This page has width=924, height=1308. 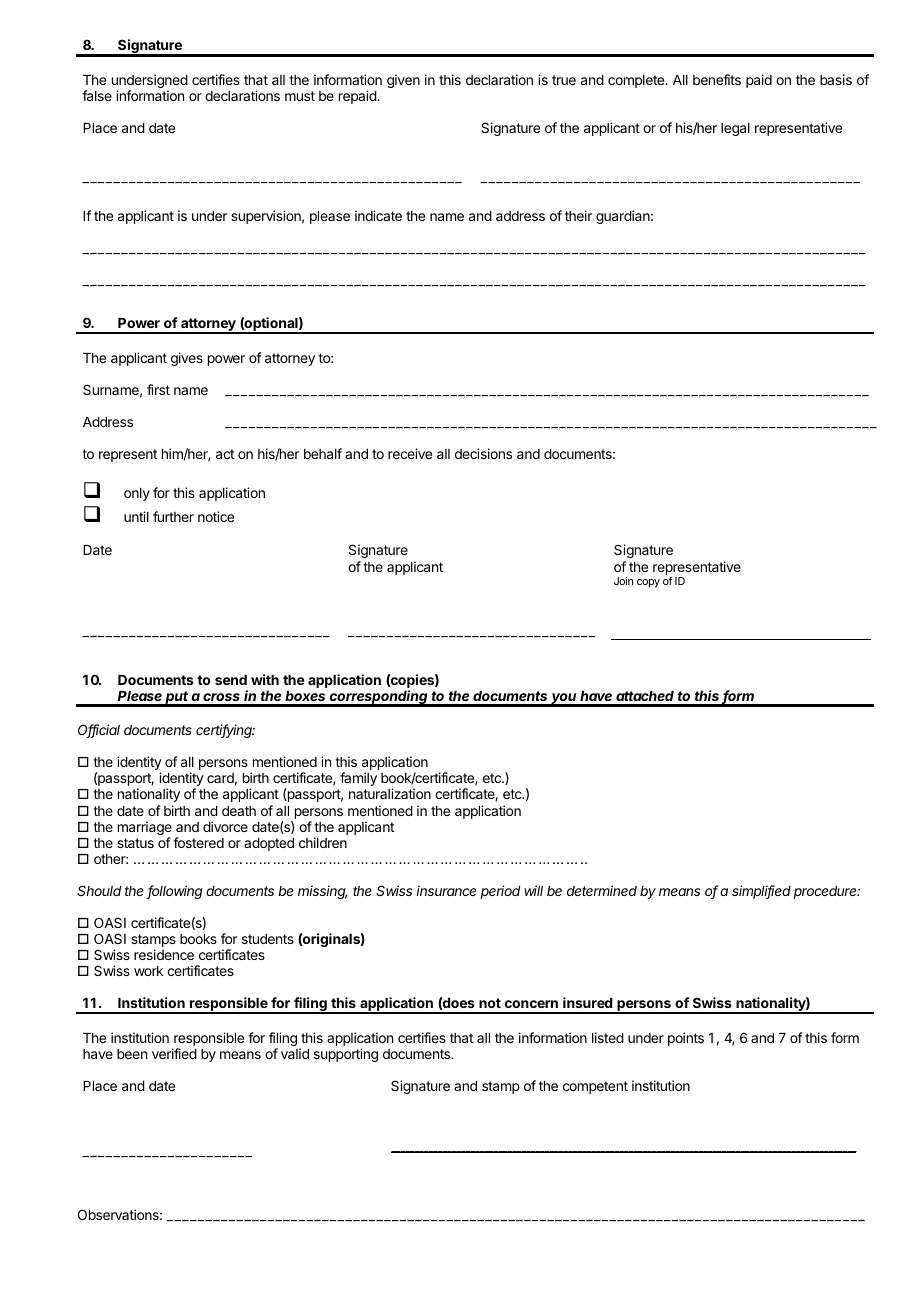 I want to click on their, so click(x=578, y=215).
